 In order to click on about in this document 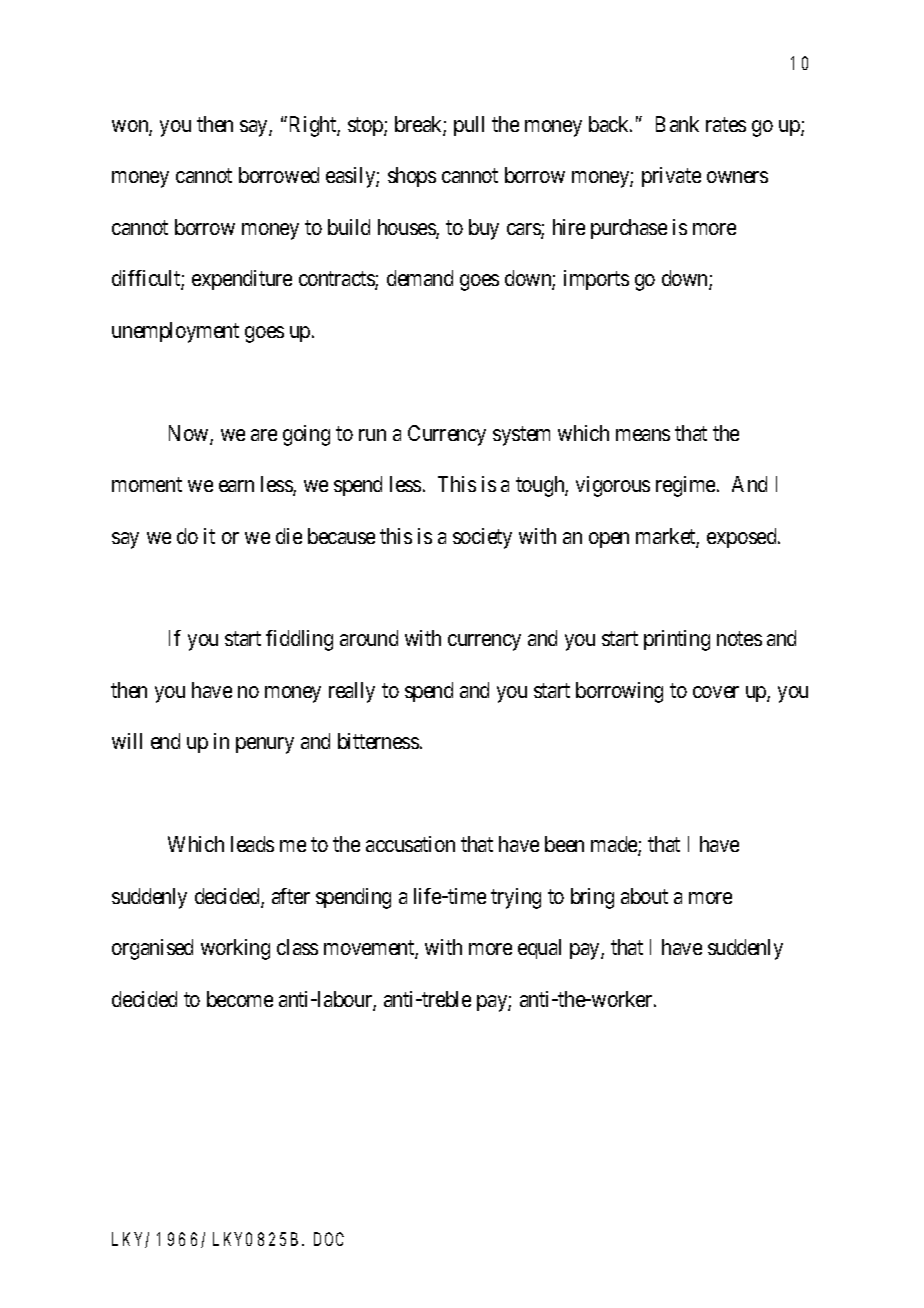, I will do `click(644, 896)`.
